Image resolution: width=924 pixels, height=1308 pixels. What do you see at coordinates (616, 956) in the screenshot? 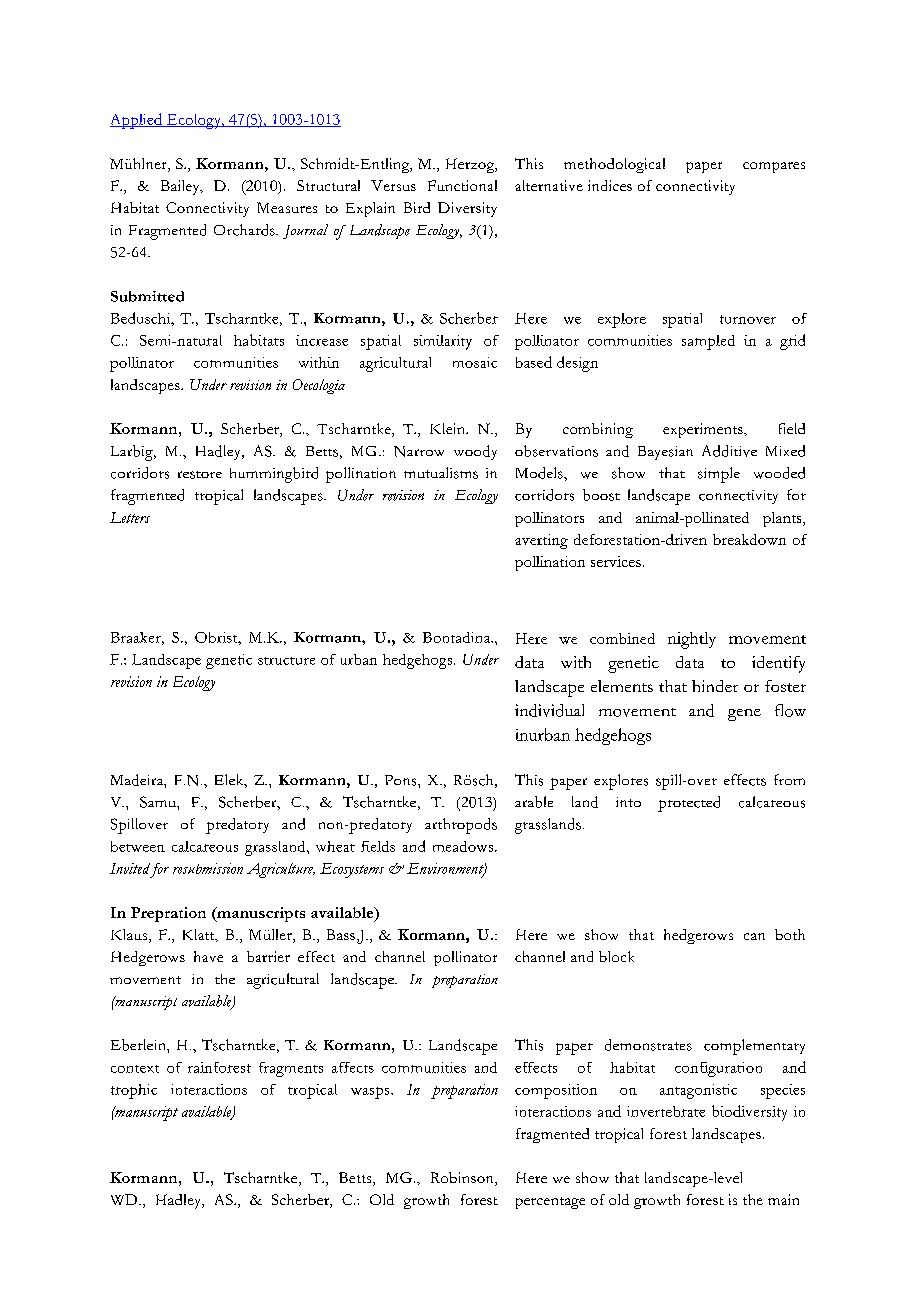
I see `block` at bounding box center [616, 956].
